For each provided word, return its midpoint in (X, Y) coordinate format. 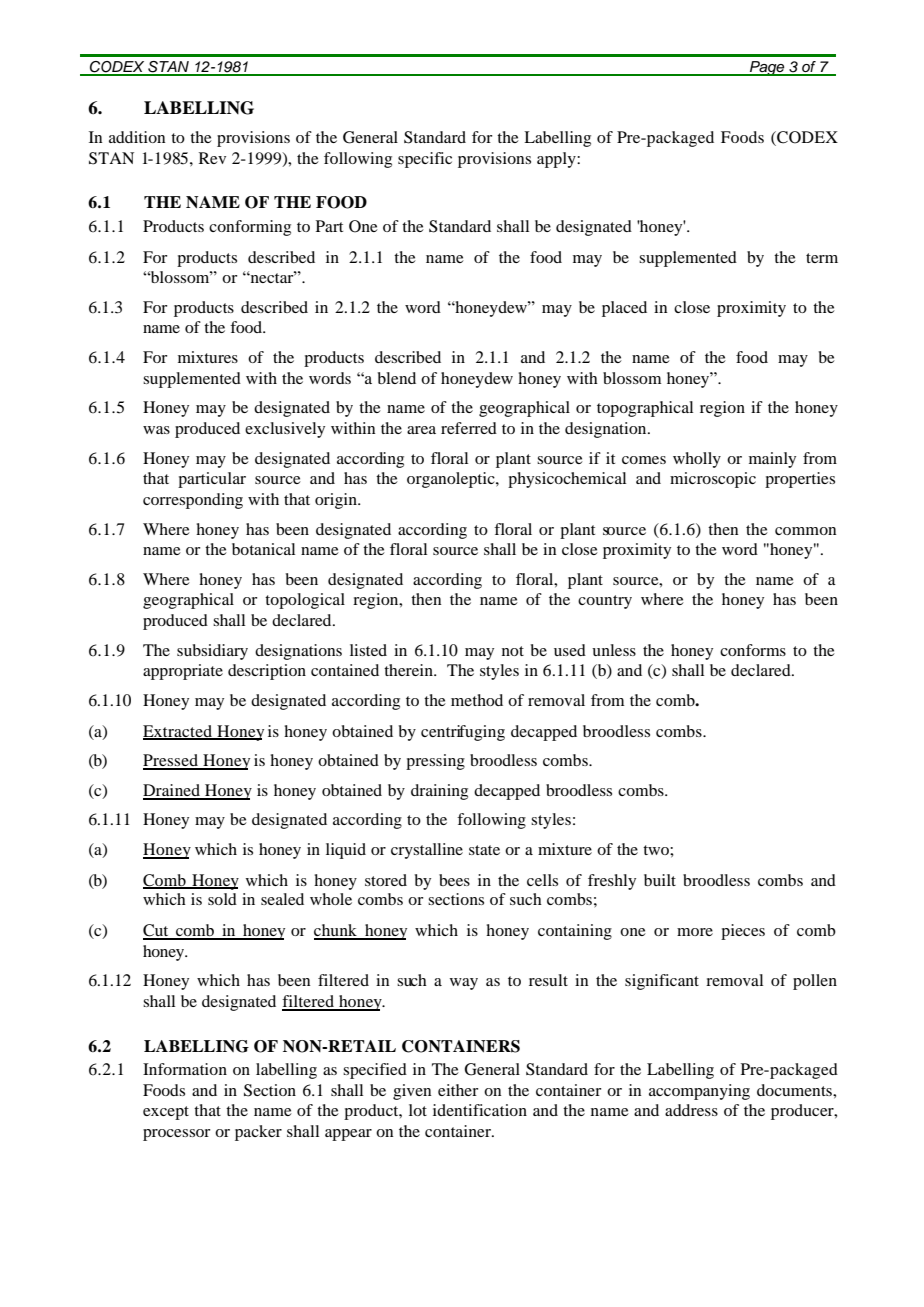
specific (425, 160)
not (513, 651)
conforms (753, 650)
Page (767, 68)
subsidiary (212, 652)
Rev (212, 158)
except (166, 1113)
